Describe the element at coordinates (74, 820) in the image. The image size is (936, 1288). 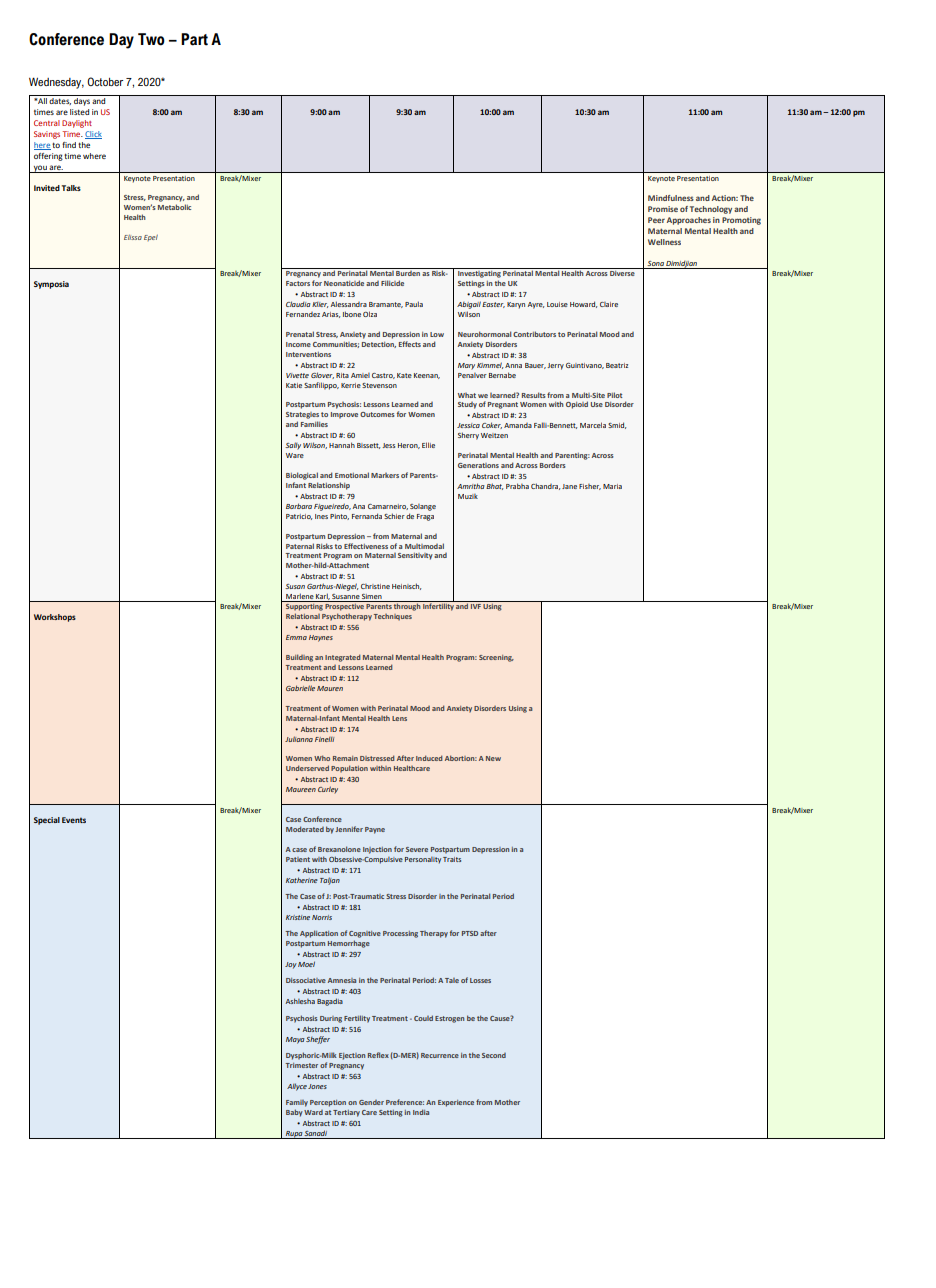
I see `Events` at that location.
